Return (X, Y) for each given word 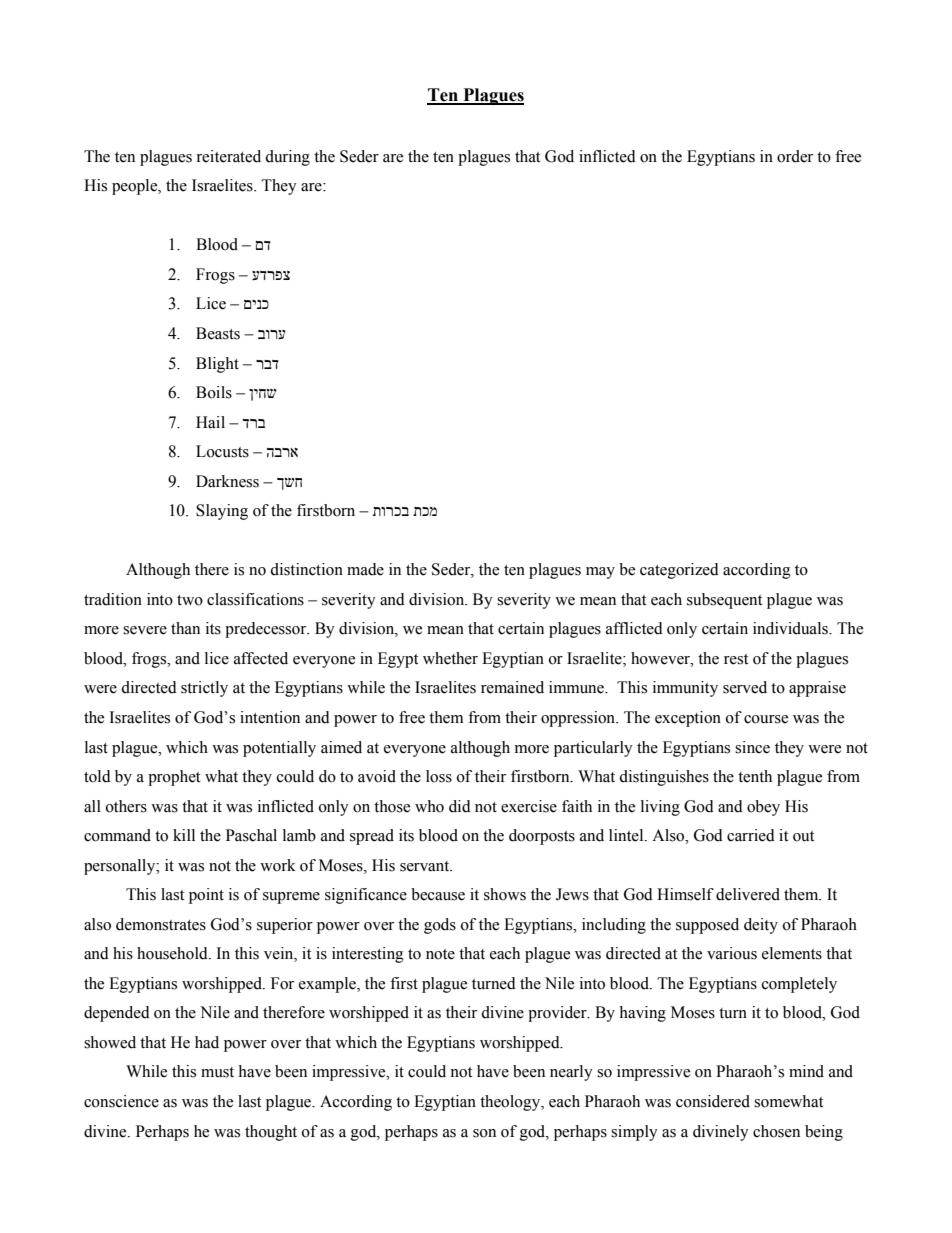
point (206, 896)
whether (450, 658)
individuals (791, 628)
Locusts (222, 451)
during (287, 158)
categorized (679, 571)
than (185, 628)
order (795, 156)
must (217, 1072)
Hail (210, 422)
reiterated (228, 156)
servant (426, 866)
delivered (748, 894)
